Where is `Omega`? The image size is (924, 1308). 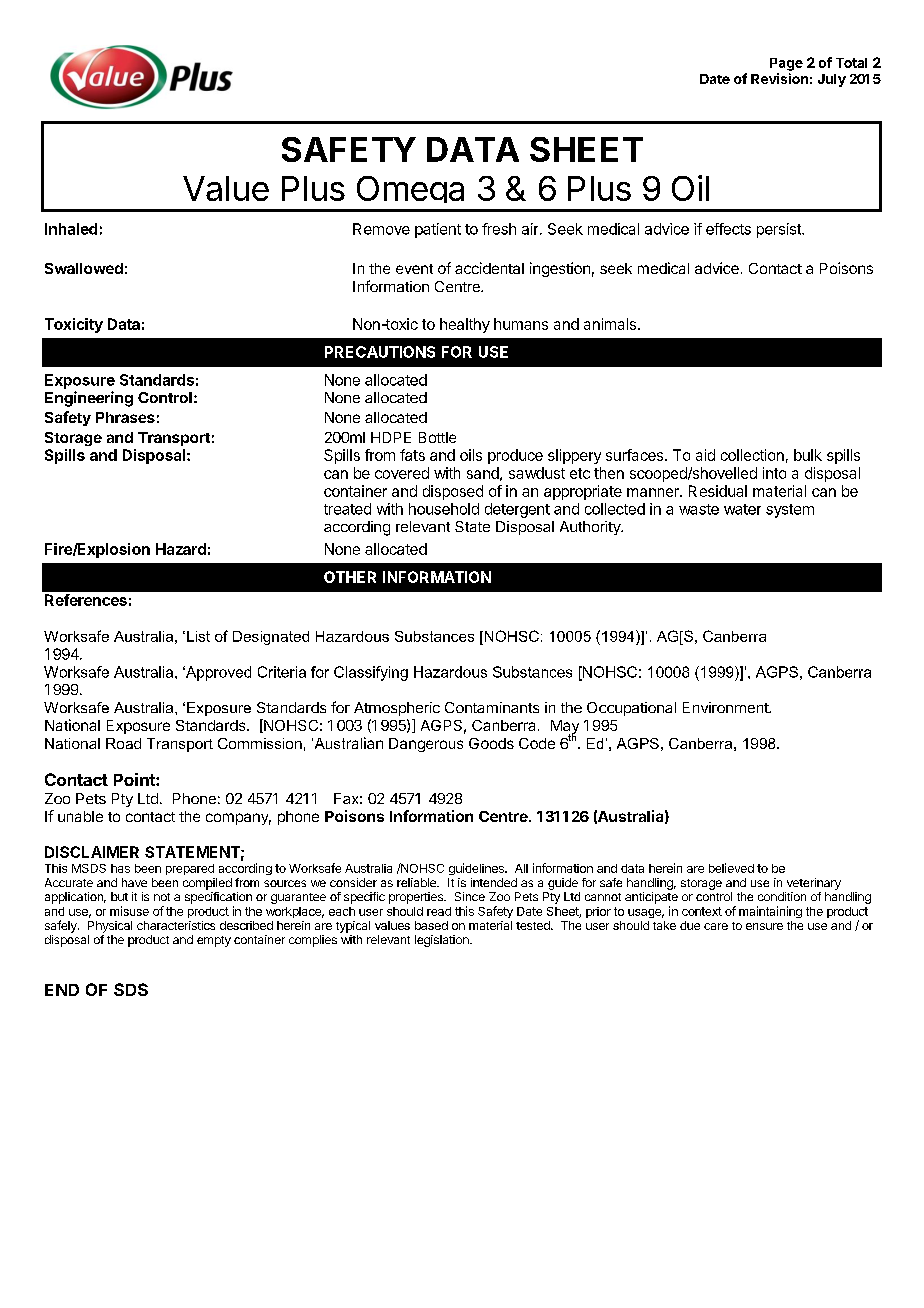
Omega is located at coordinates (411, 193).
